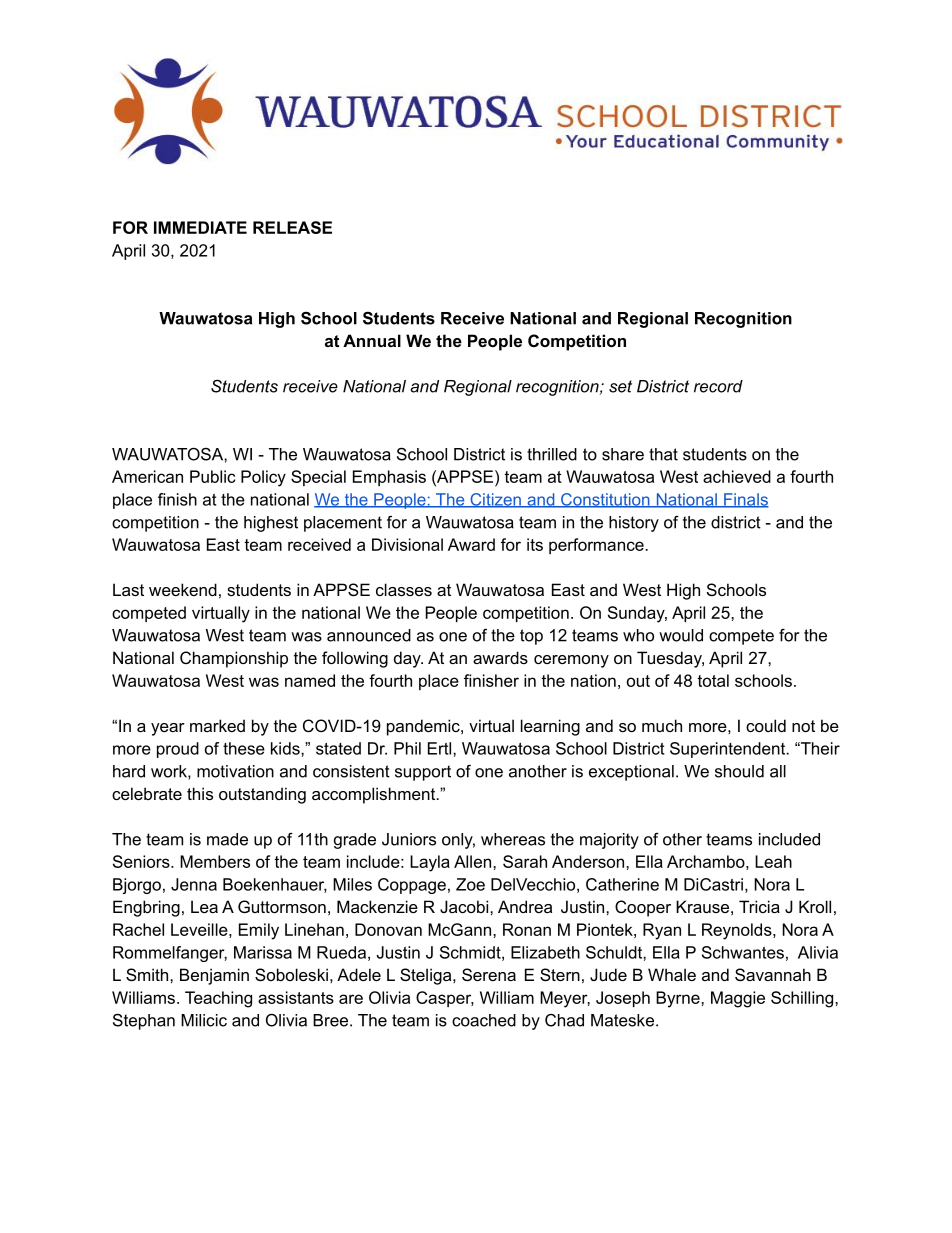 The width and height of the document is (952, 1233). Describe the element at coordinates (718, 386) in the document. I see `record` at that location.
